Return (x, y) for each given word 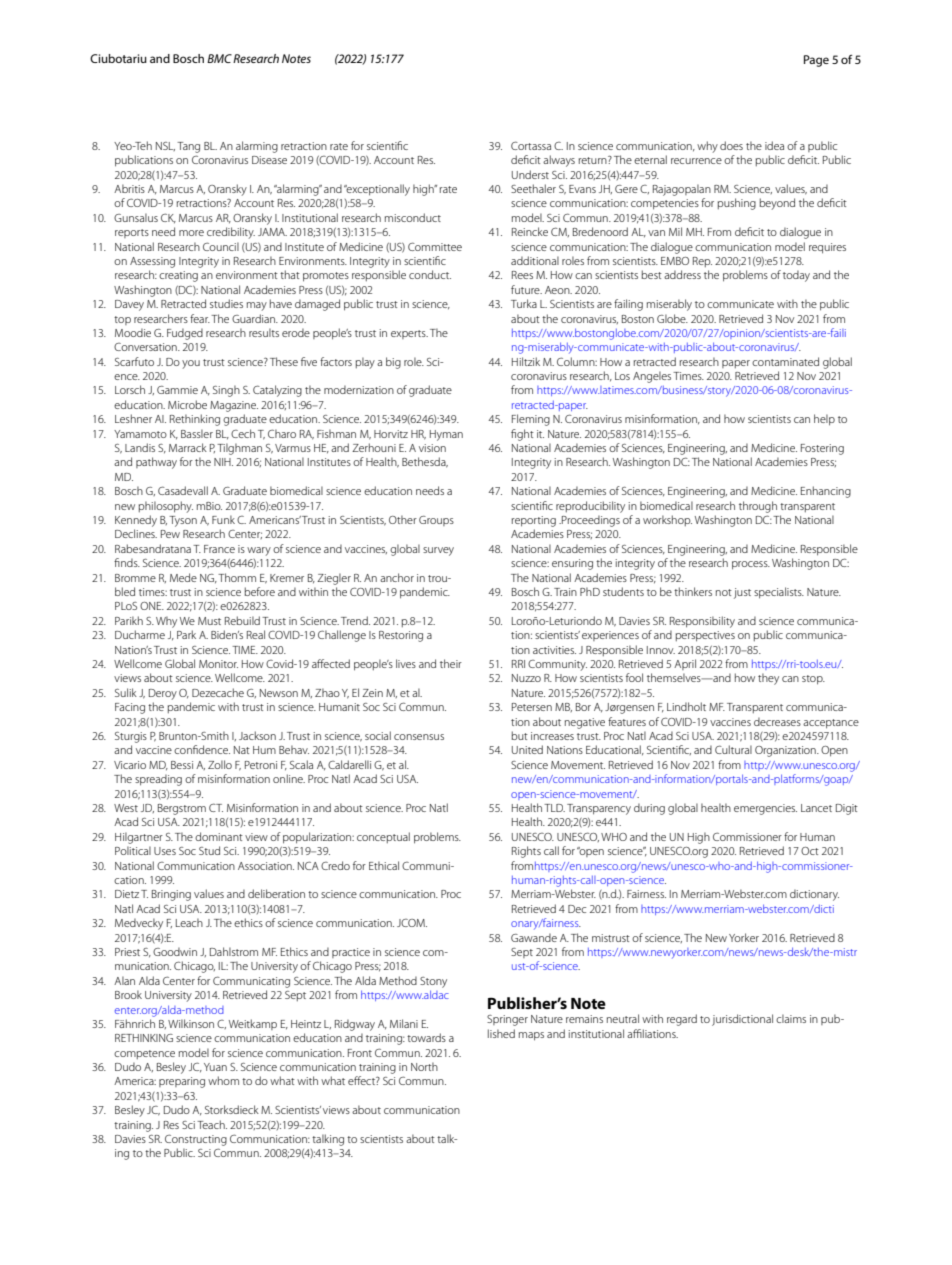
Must (209, 621)
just (742, 593)
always (559, 161)
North (424, 1066)
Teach (212, 1124)
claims (791, 1018)
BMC (219, 58)
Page (816, 61)
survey (438, 551)
